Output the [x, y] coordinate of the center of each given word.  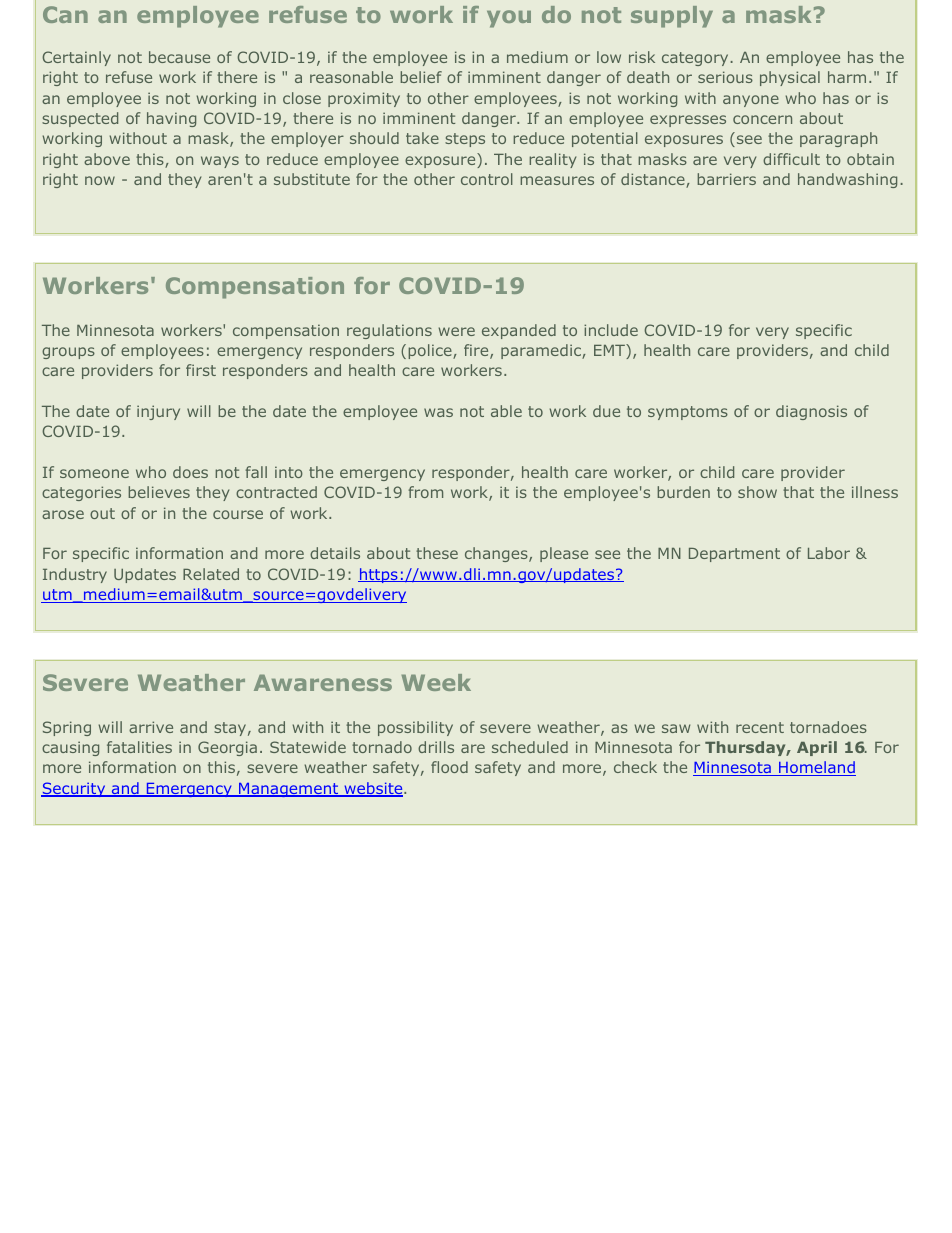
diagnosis [811, 412]
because [179, 57]
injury [158, 412]
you [509, 19]
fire [477, 351]
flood [449, 767]
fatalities [139, 747]
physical [790, 78]
